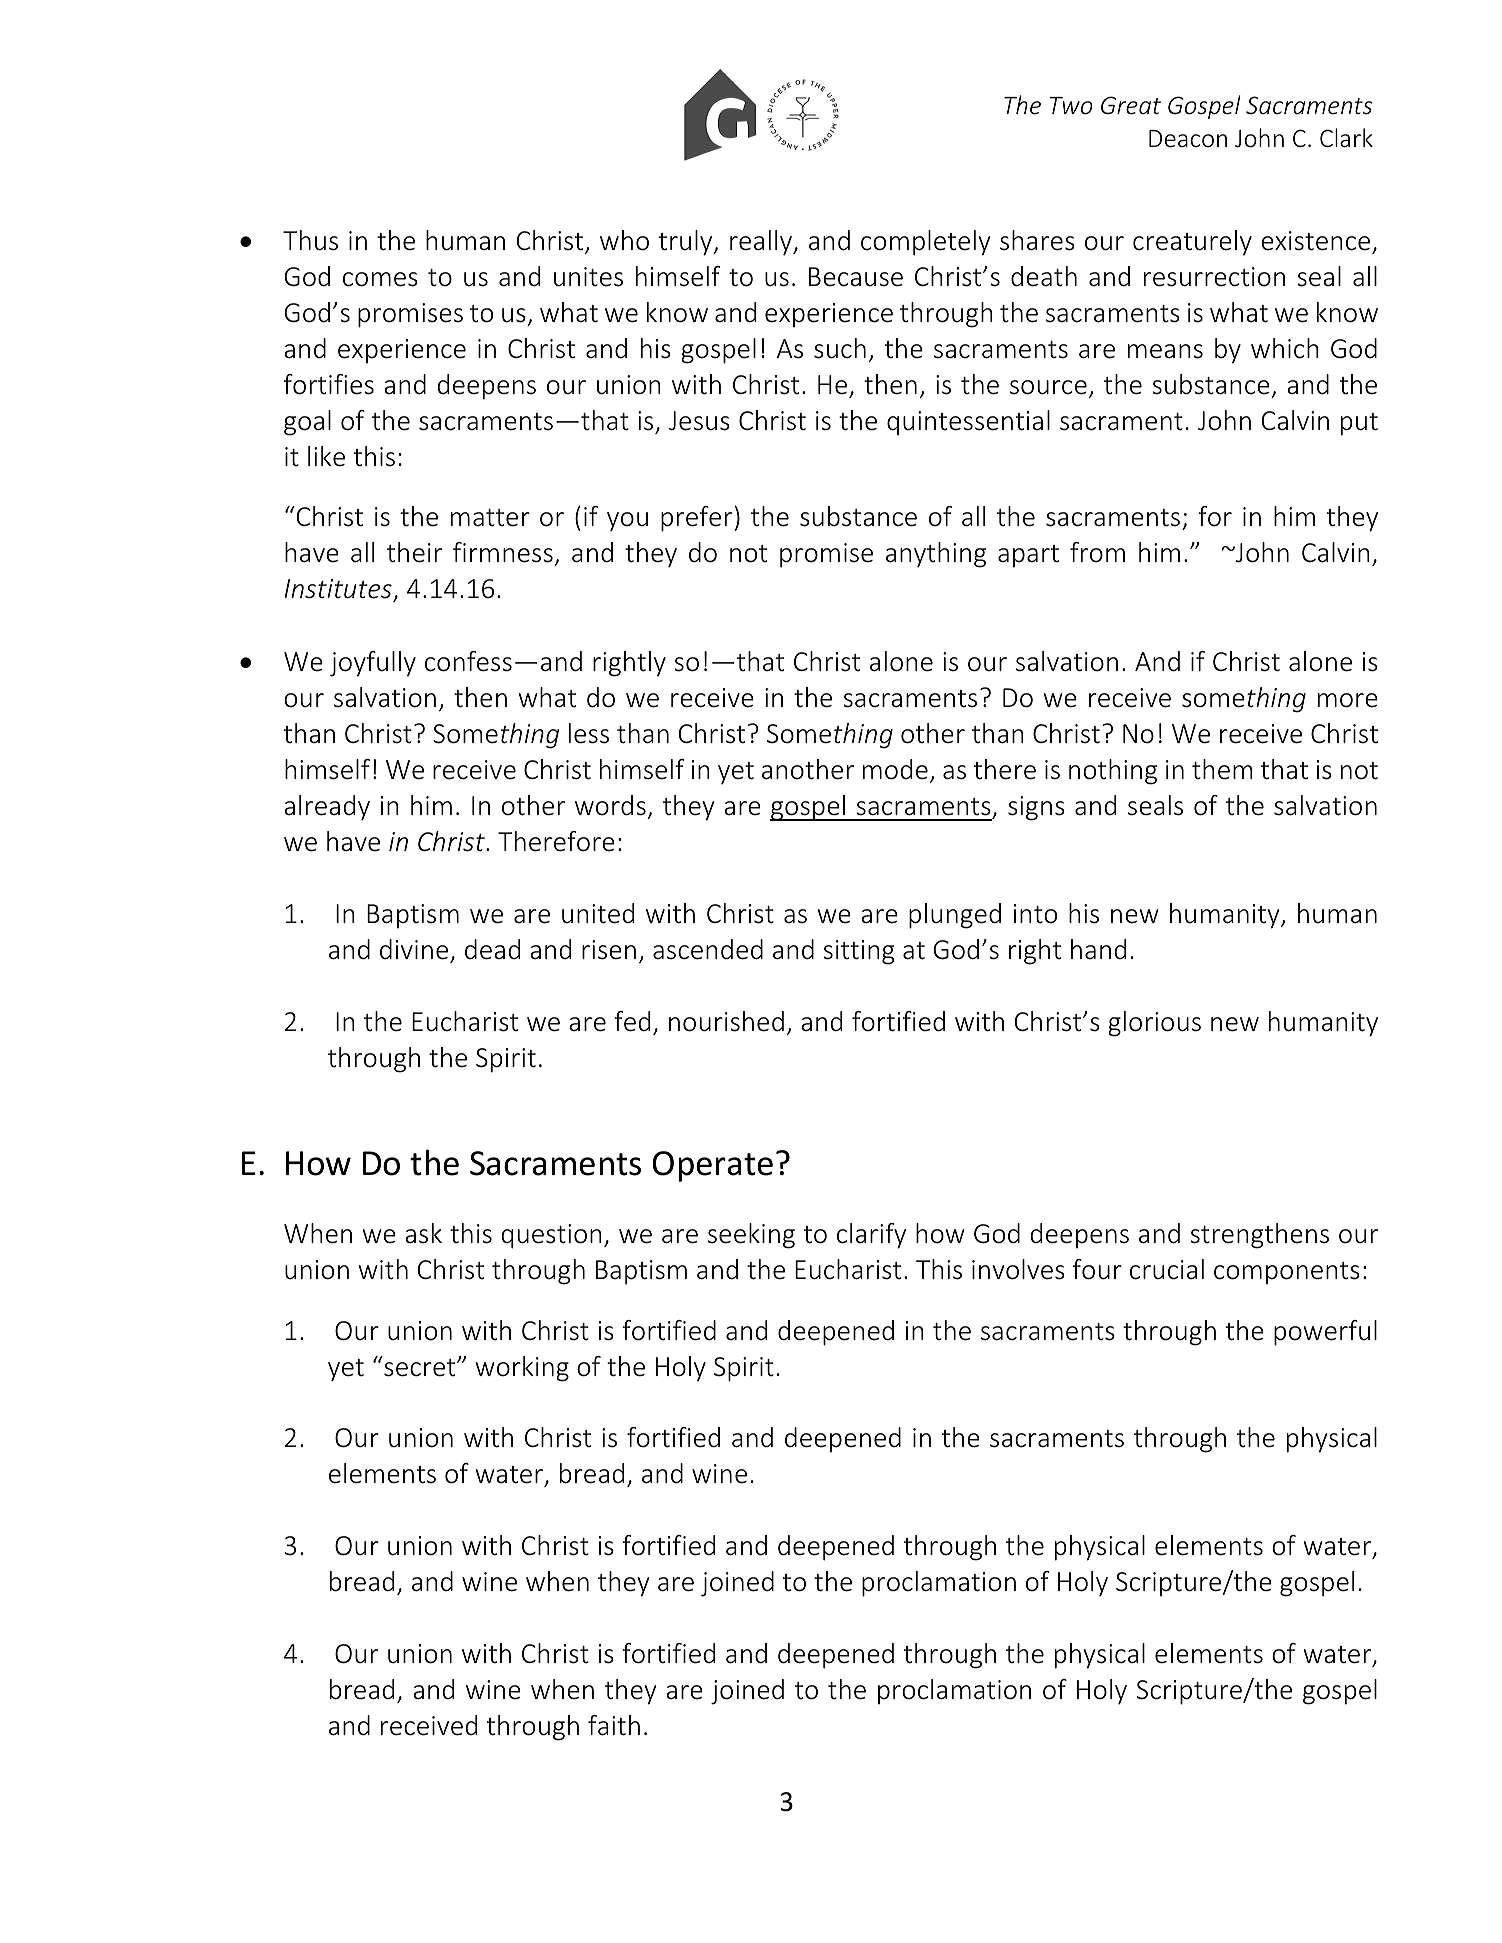 This screenshot has width=1502, height=1943. I want to click on sitting, so click(859, 952).
